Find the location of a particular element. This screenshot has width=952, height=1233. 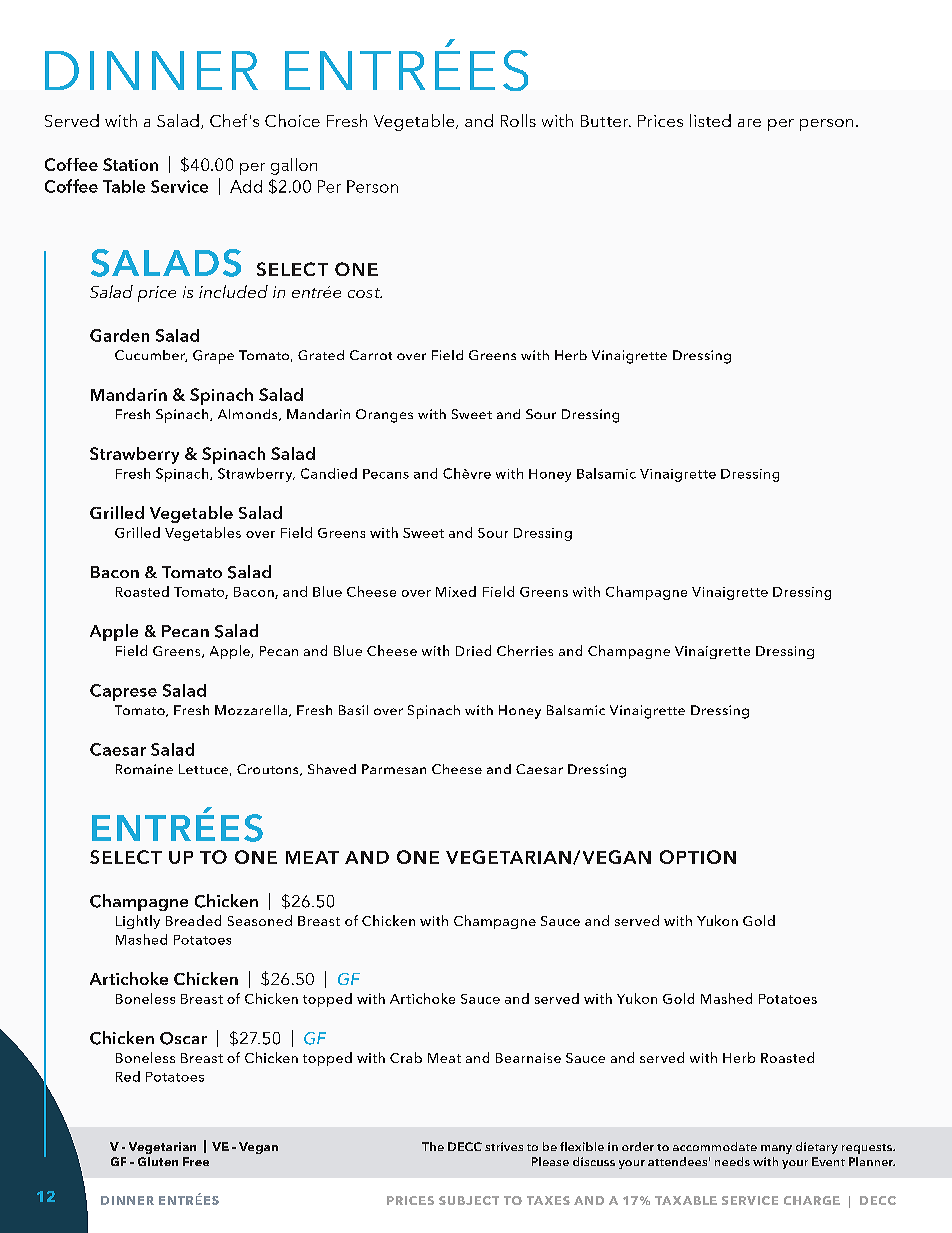

Free is located at coordinates (196, 1161).
